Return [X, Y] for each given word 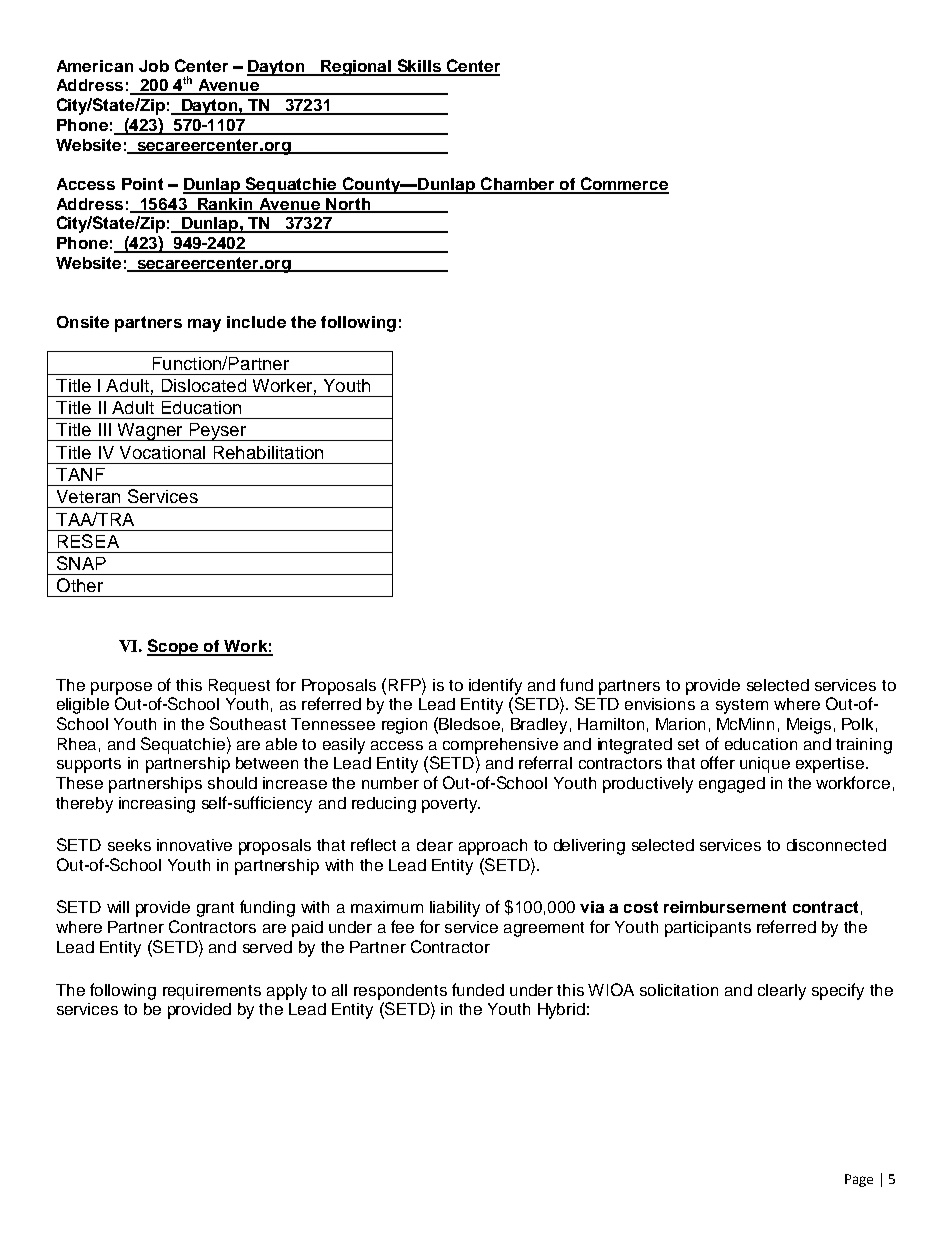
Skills [419, 67]
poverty [451, 805]
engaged [732, 785]
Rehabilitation [268, 452]
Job [154, 66]
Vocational [162, 452]
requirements [212, 992]
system [742, 706]
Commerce [624, 185]
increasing [157, 805]
